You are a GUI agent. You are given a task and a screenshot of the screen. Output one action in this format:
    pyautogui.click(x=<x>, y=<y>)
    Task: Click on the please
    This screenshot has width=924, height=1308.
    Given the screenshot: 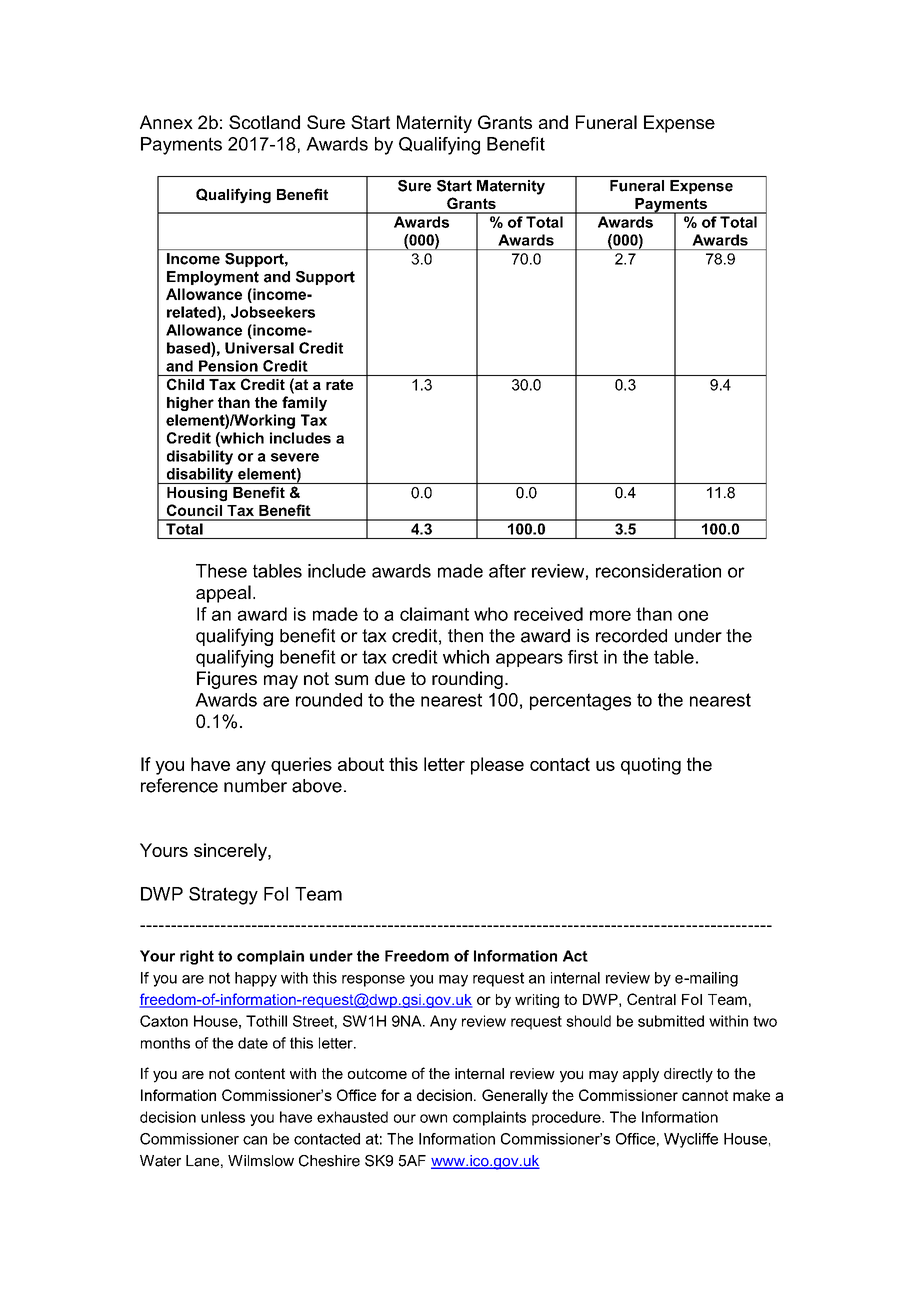 What is the action you would take?
    pyautogui.click(x=497, y=766)
